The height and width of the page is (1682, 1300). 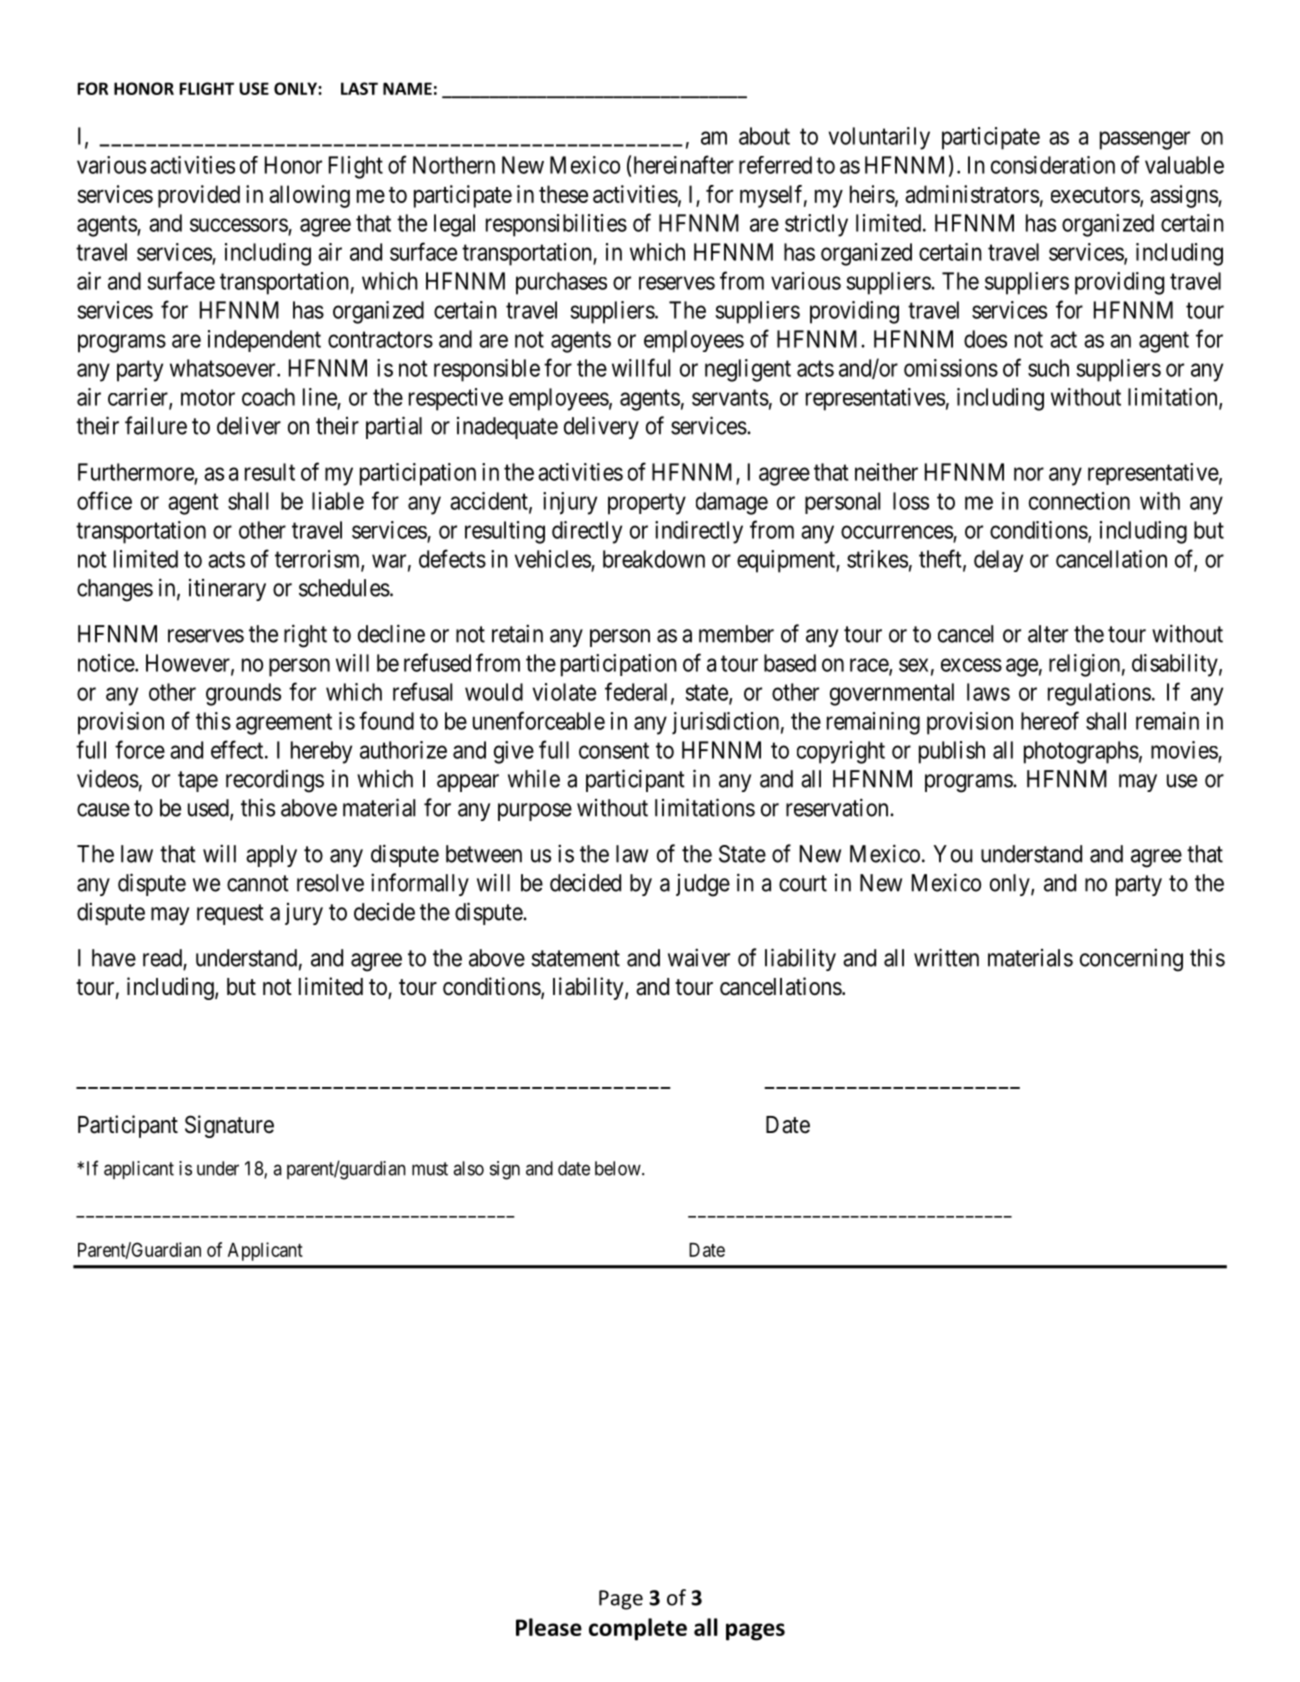 I want to click on these, so click(x=563, y=194).
